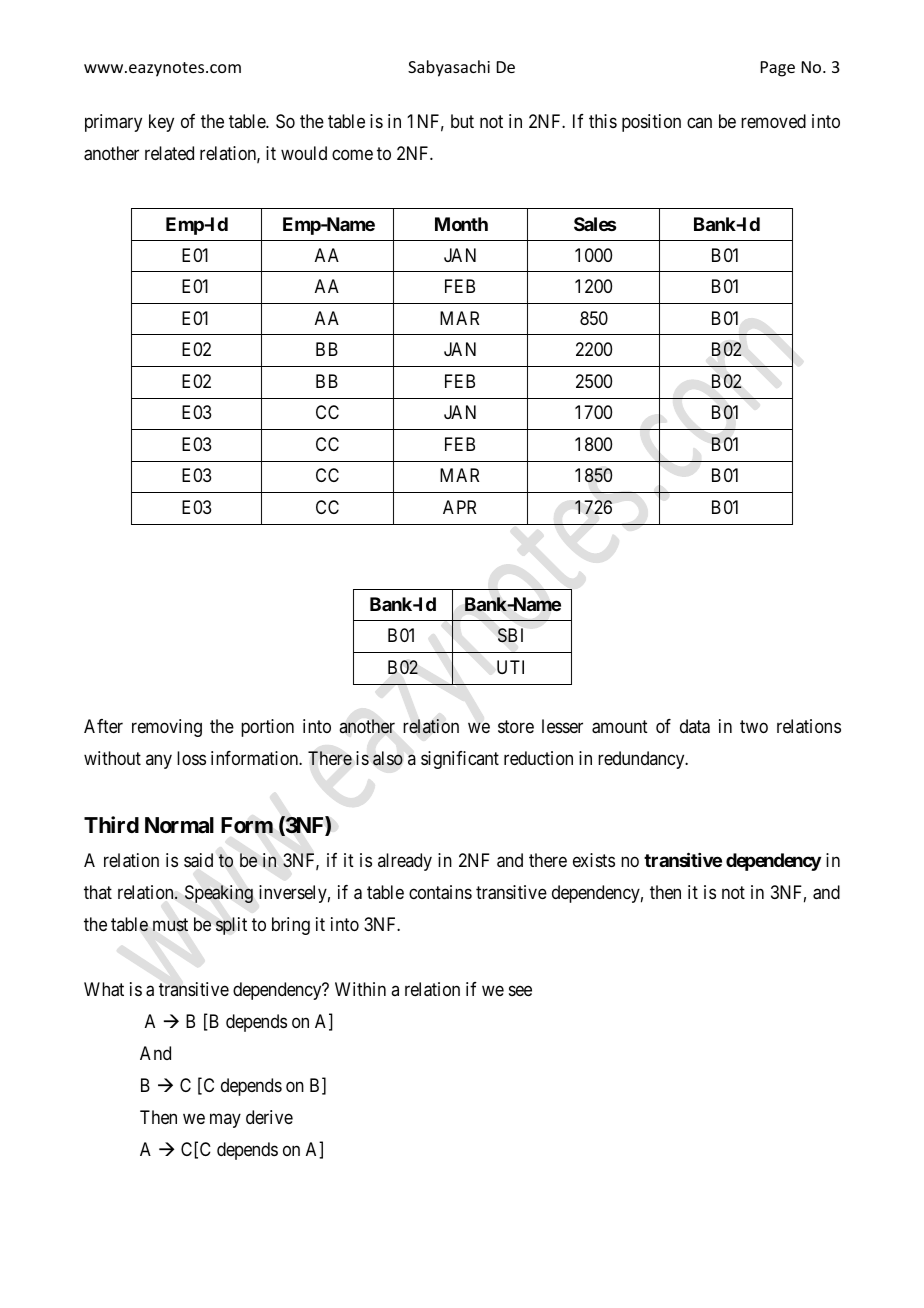 This screenshot has height=1308, width=924. What do you see at coordinates (461, 224) in the screenshot?
I see `Month` at bounding box center [461, 224].
